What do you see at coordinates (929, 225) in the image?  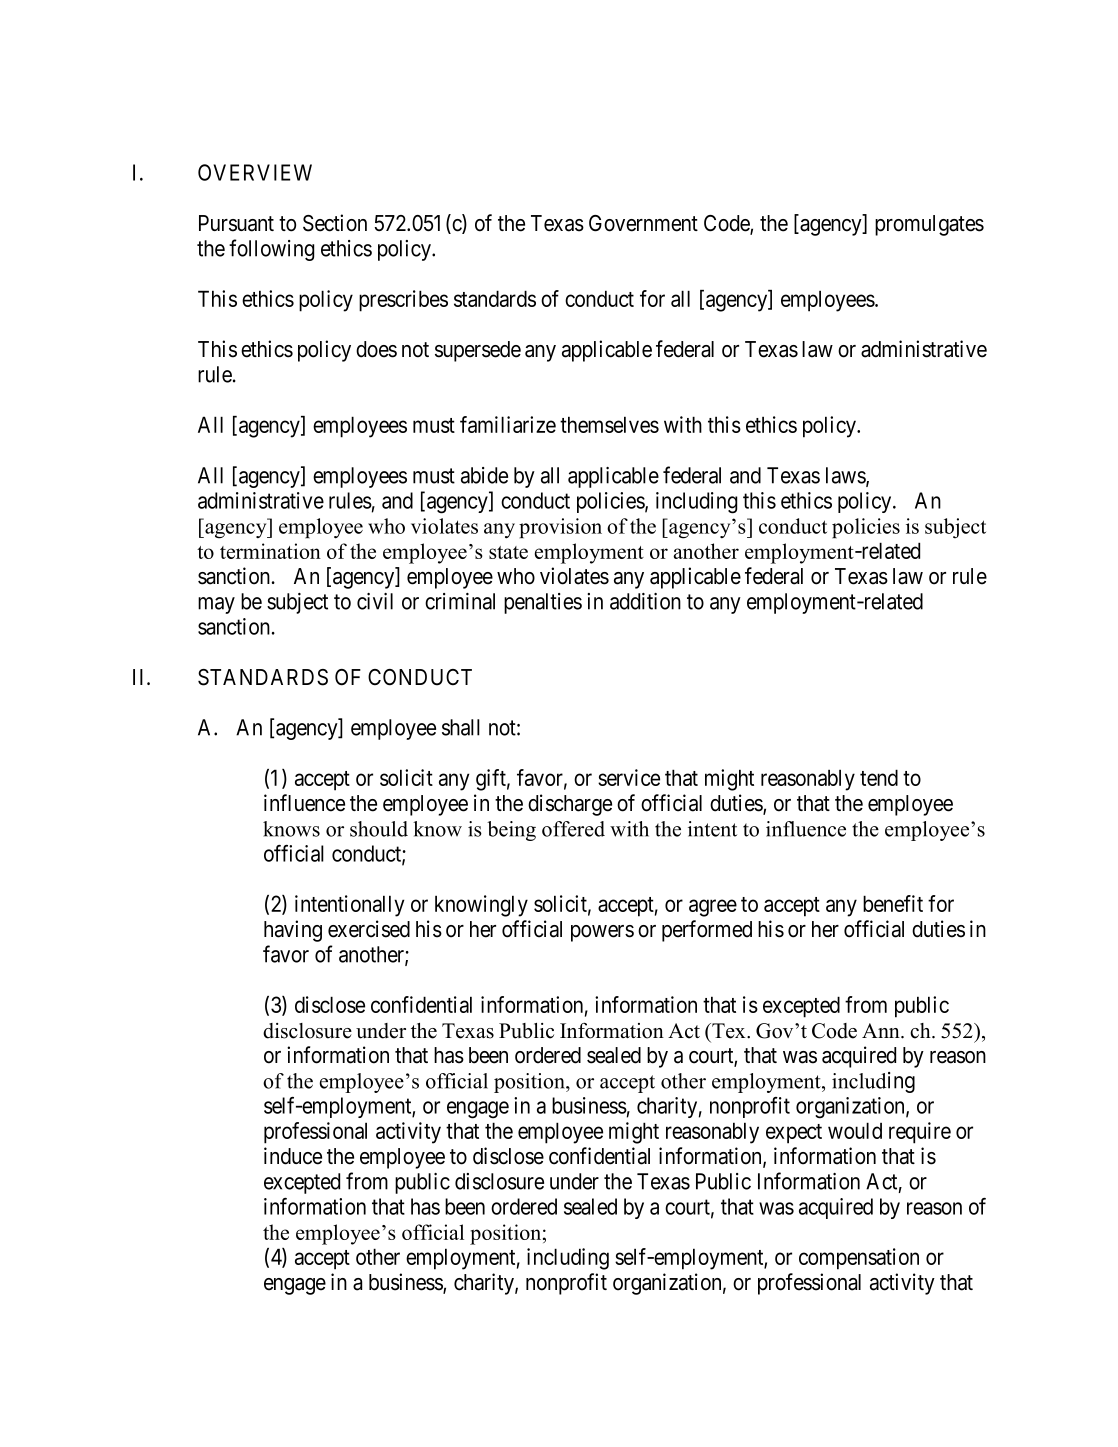 I see `promulgates` at bounding box center [929, 225].
